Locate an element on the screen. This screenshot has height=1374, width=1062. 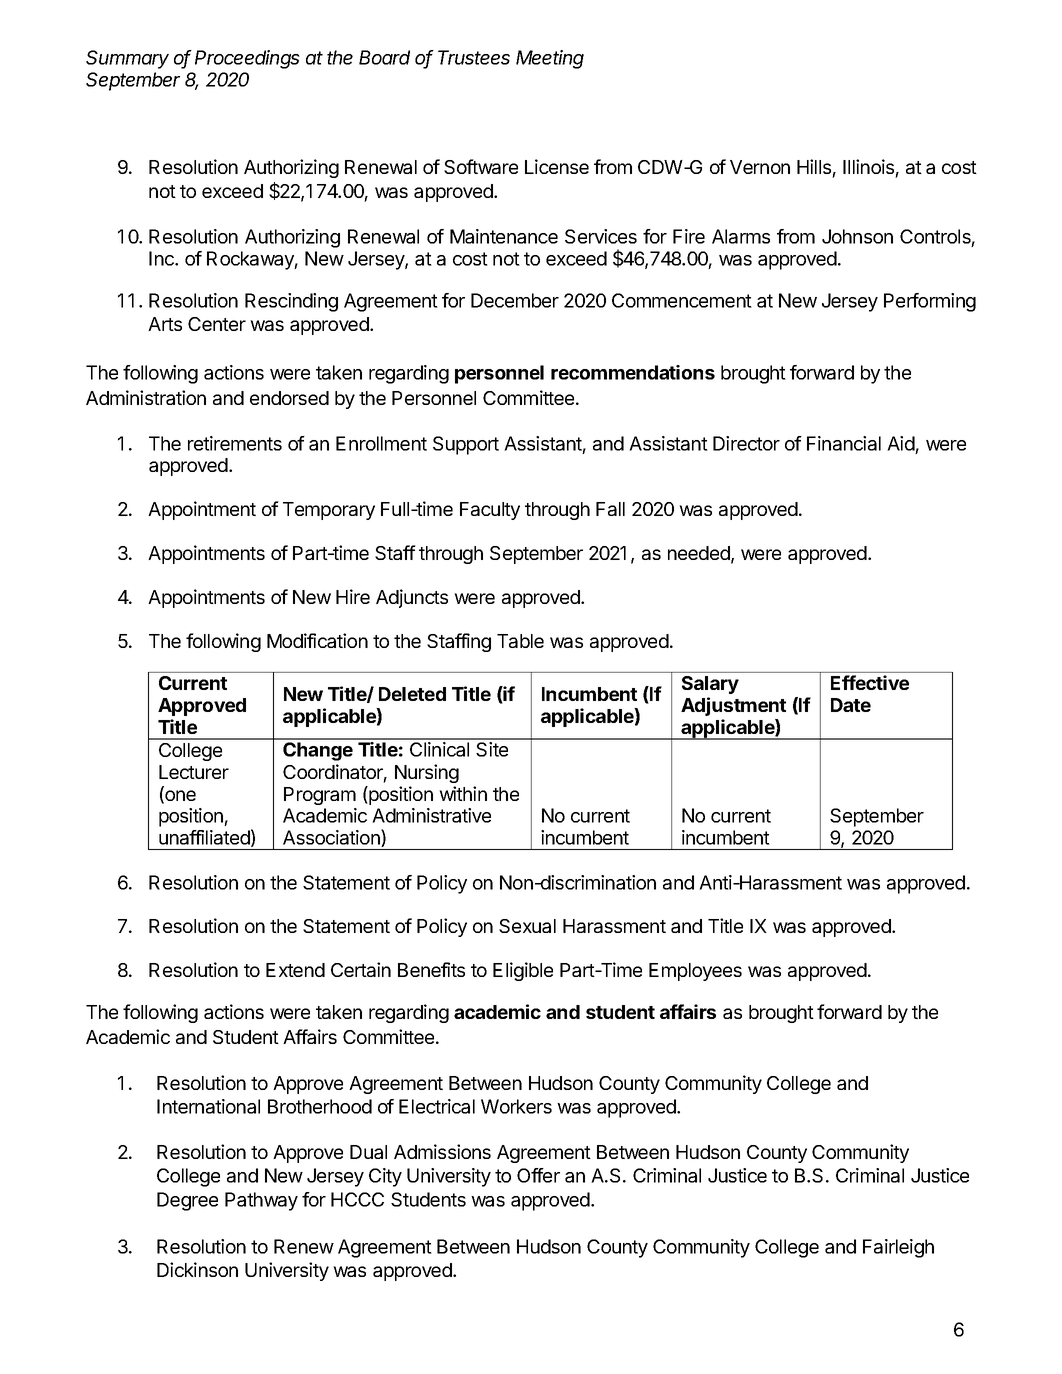
Dickinson is located at coordinates (197, 1269).
